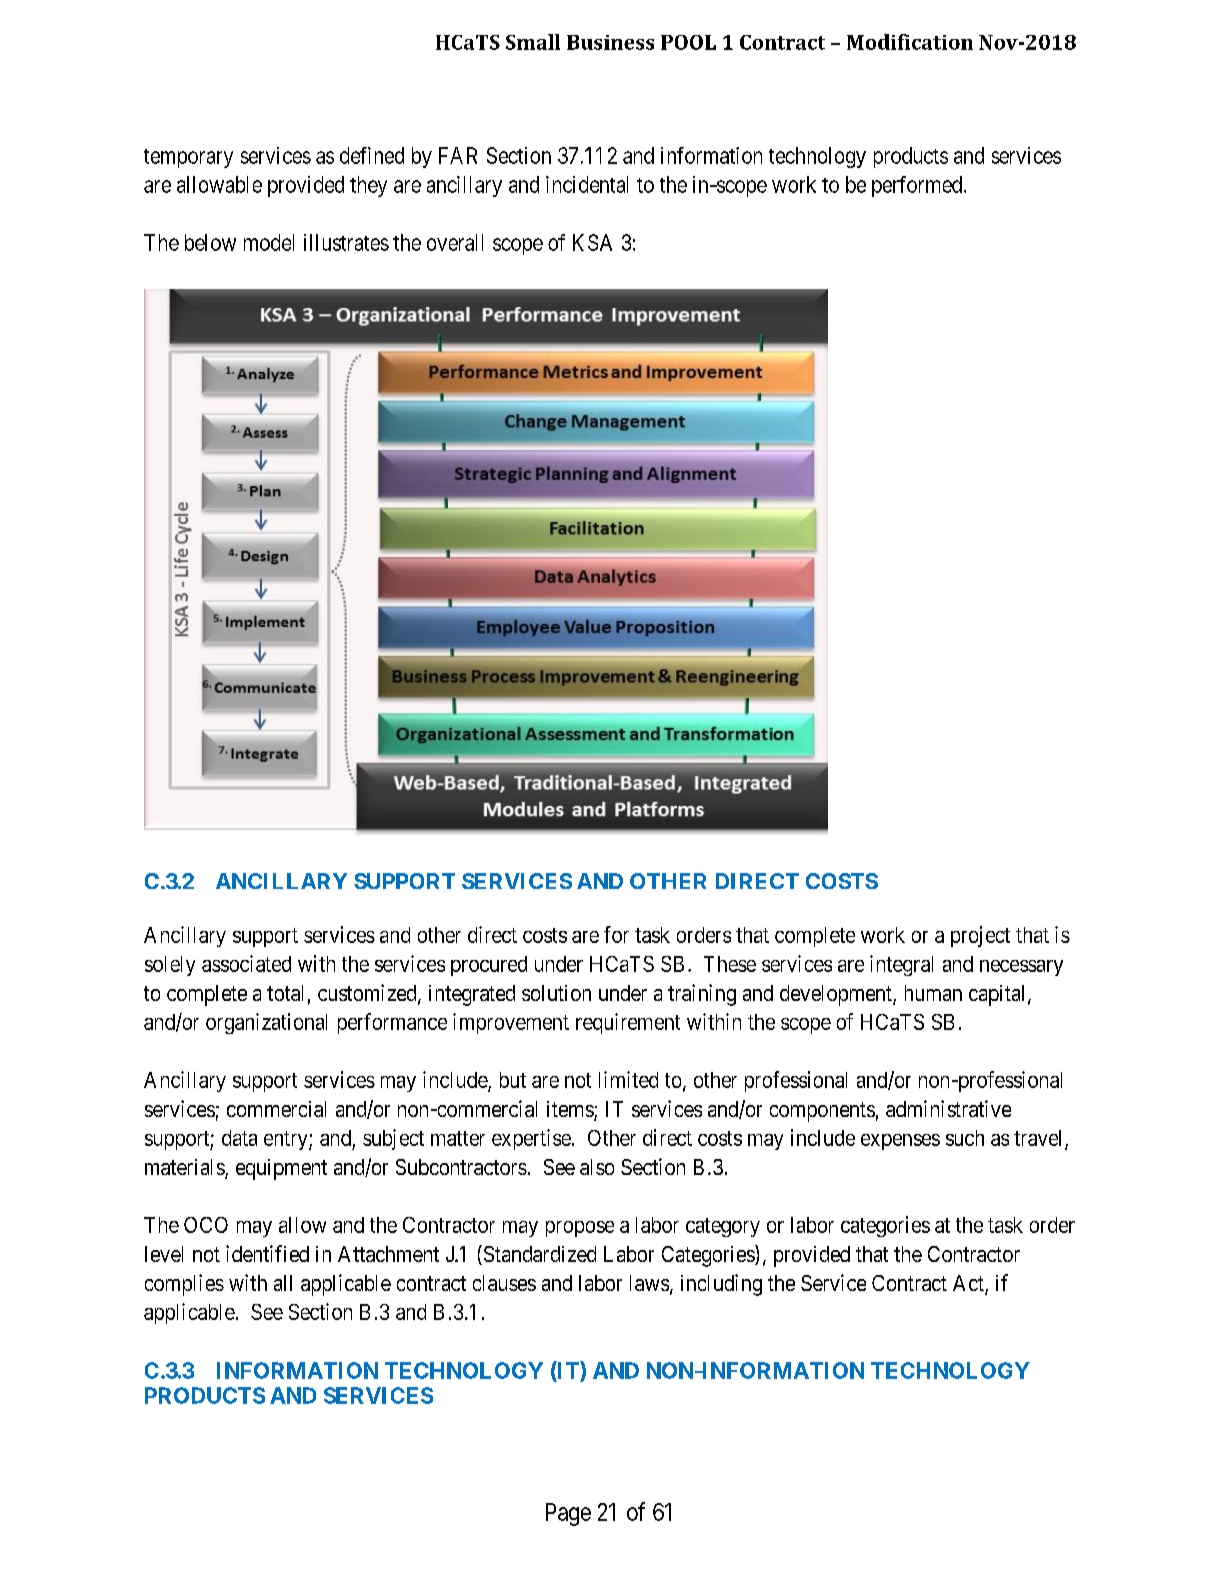 The width and height of the screenshot is (1220, 1579). Describe the element at coordinates (188, 158) in the screenshot. I see `temporary` at that location.
